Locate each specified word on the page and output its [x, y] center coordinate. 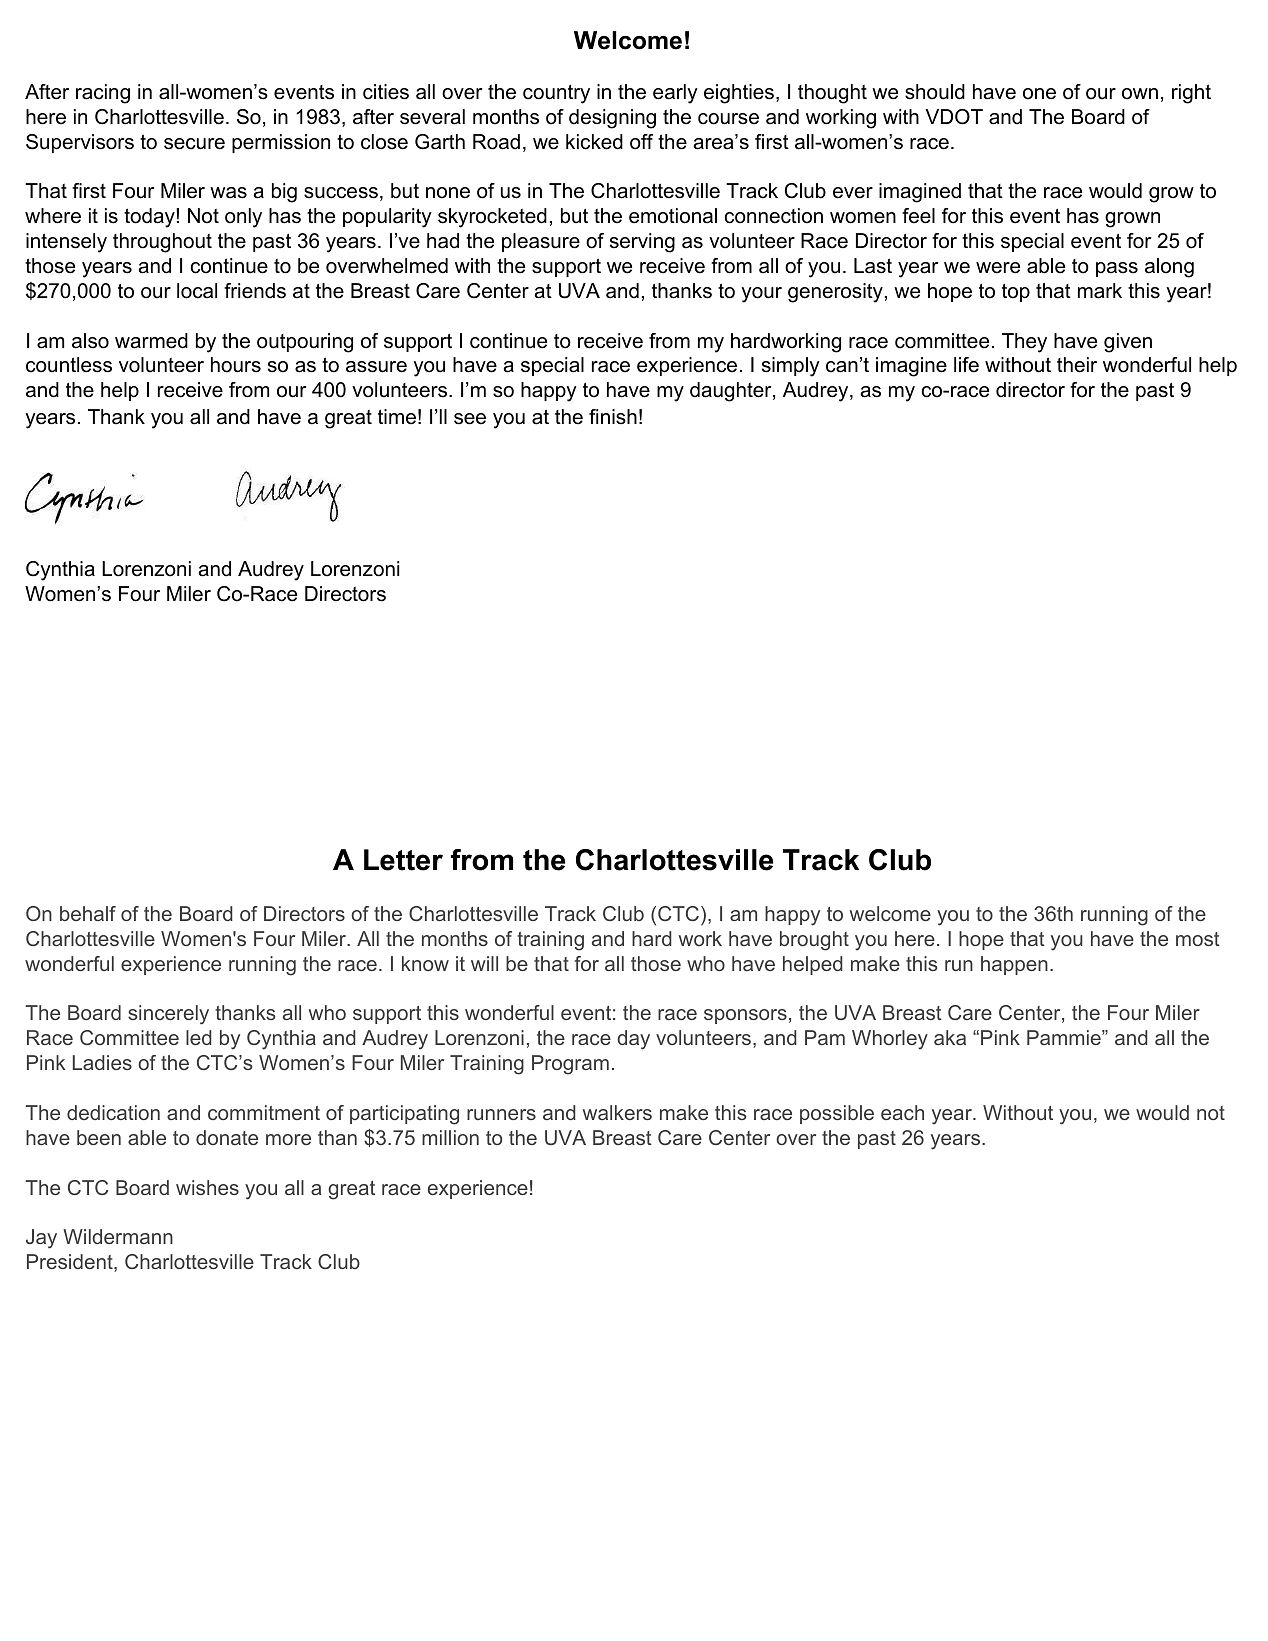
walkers [617, 1112]
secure [194, 144]
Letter [403, 860]
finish [613, 417]
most [1198, 939]
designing [612, 119]
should [935, 92]
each [902, 1112]
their [1077, 365]
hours [236, 365]
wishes [207, 1187]
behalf [88, 913]
